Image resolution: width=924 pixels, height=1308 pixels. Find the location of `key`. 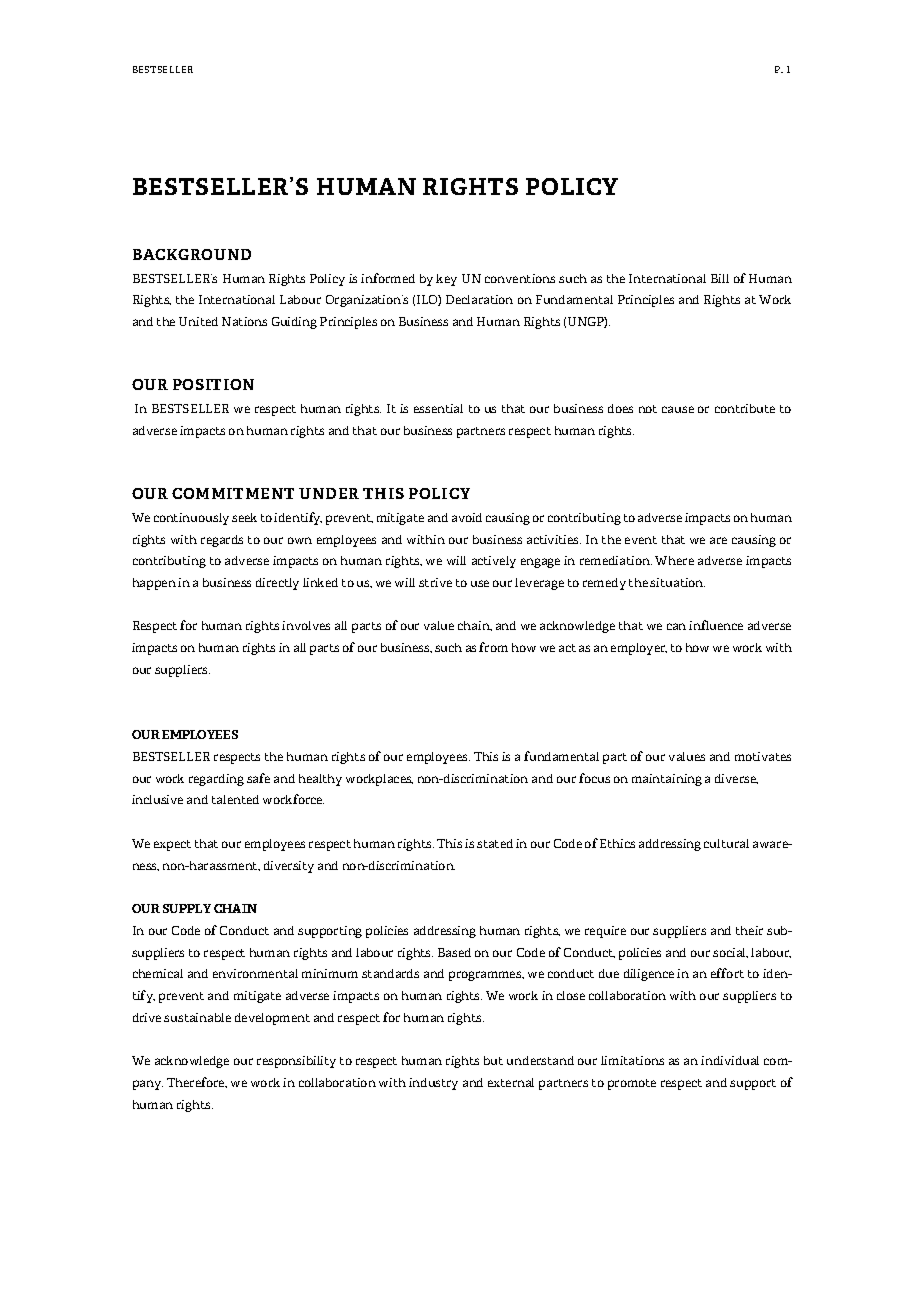

key is located at coordinates (446, 280).
